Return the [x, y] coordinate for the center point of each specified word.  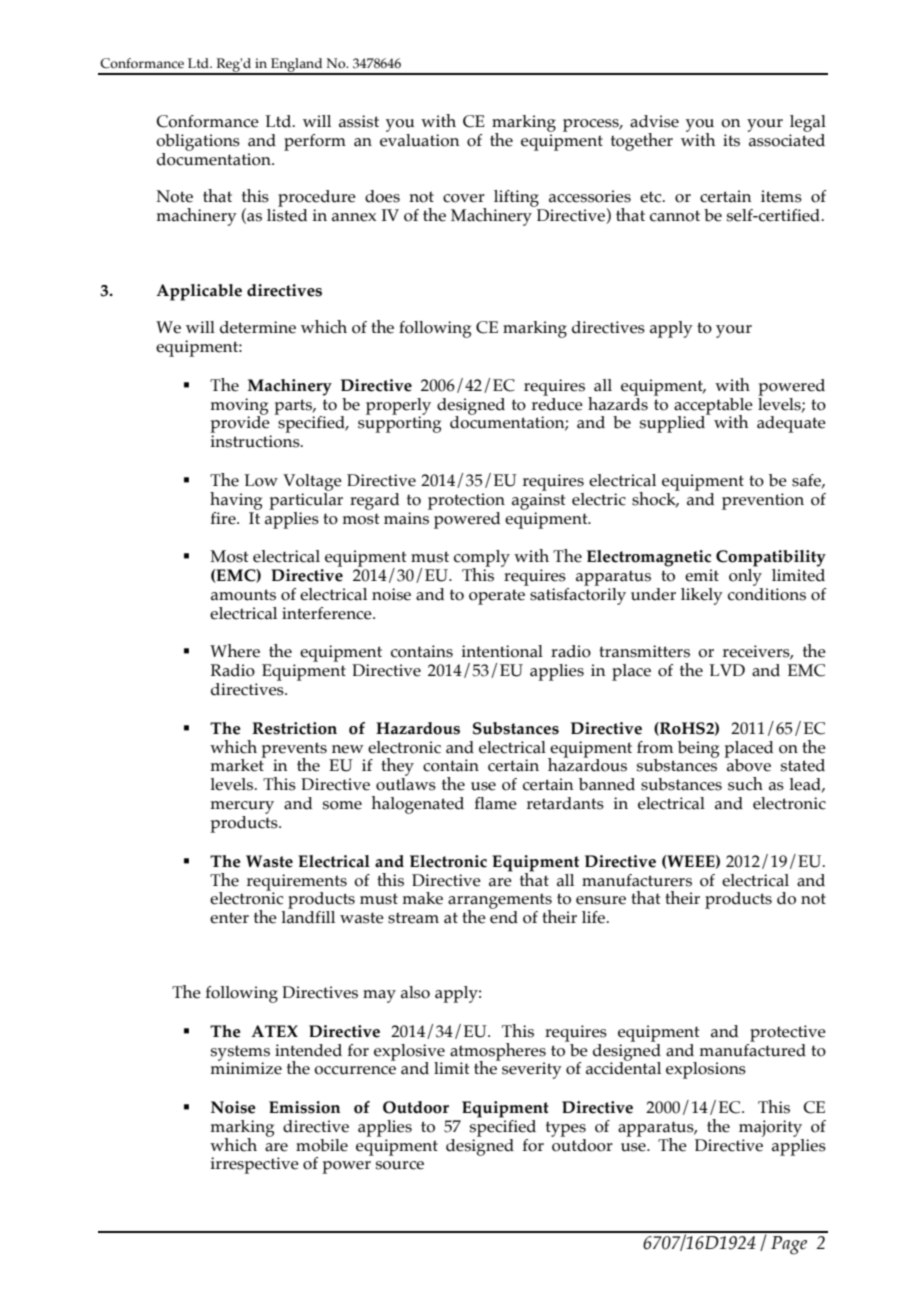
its [731, 140]
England [297, 66]
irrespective [254, 1165]
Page [789, 1245]
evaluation [420, 139]
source [400, 1165]
